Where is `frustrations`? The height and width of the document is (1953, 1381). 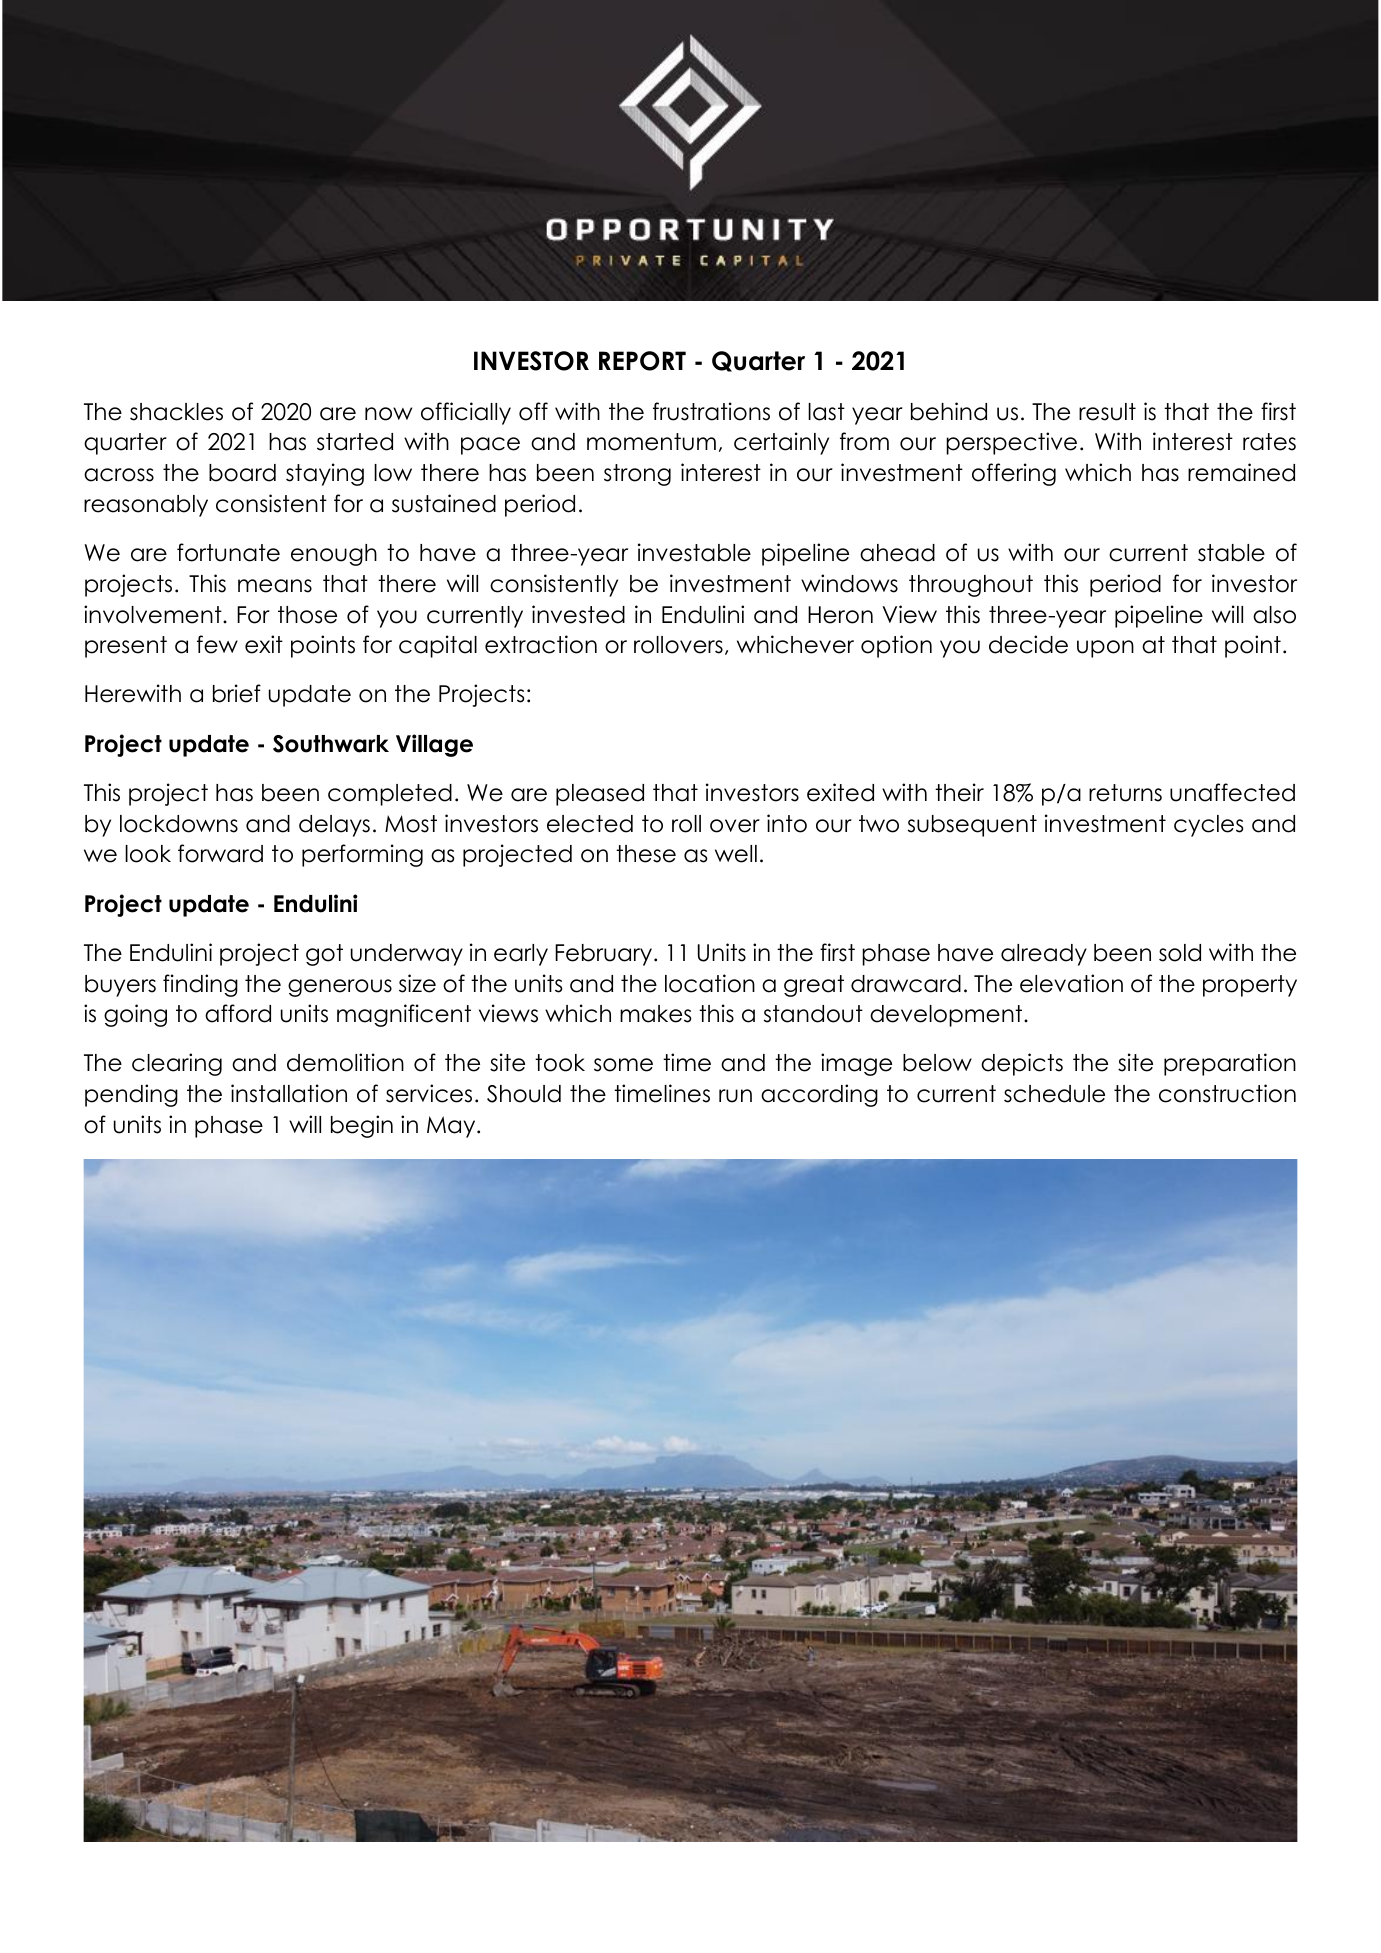 frustrations is located at coordinates (711, 411).
